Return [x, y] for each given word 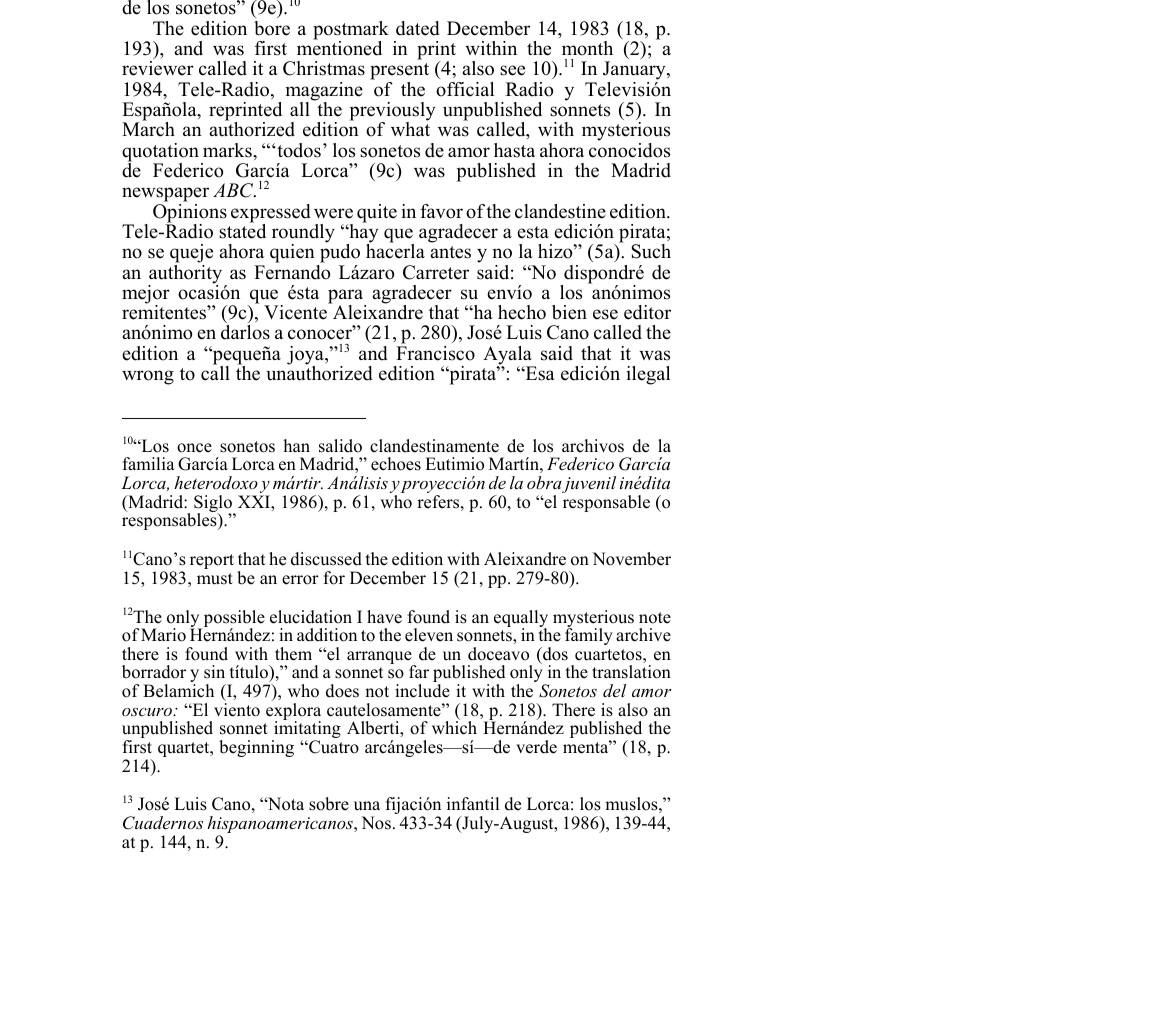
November [631, 559]
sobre [329, 804]
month [587, 48]
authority [185, 274]
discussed [326, 559]
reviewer [158, 68]
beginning [256, 748]
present [399, 73]
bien [569, 312]
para [347, 297]
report [212, 561]
